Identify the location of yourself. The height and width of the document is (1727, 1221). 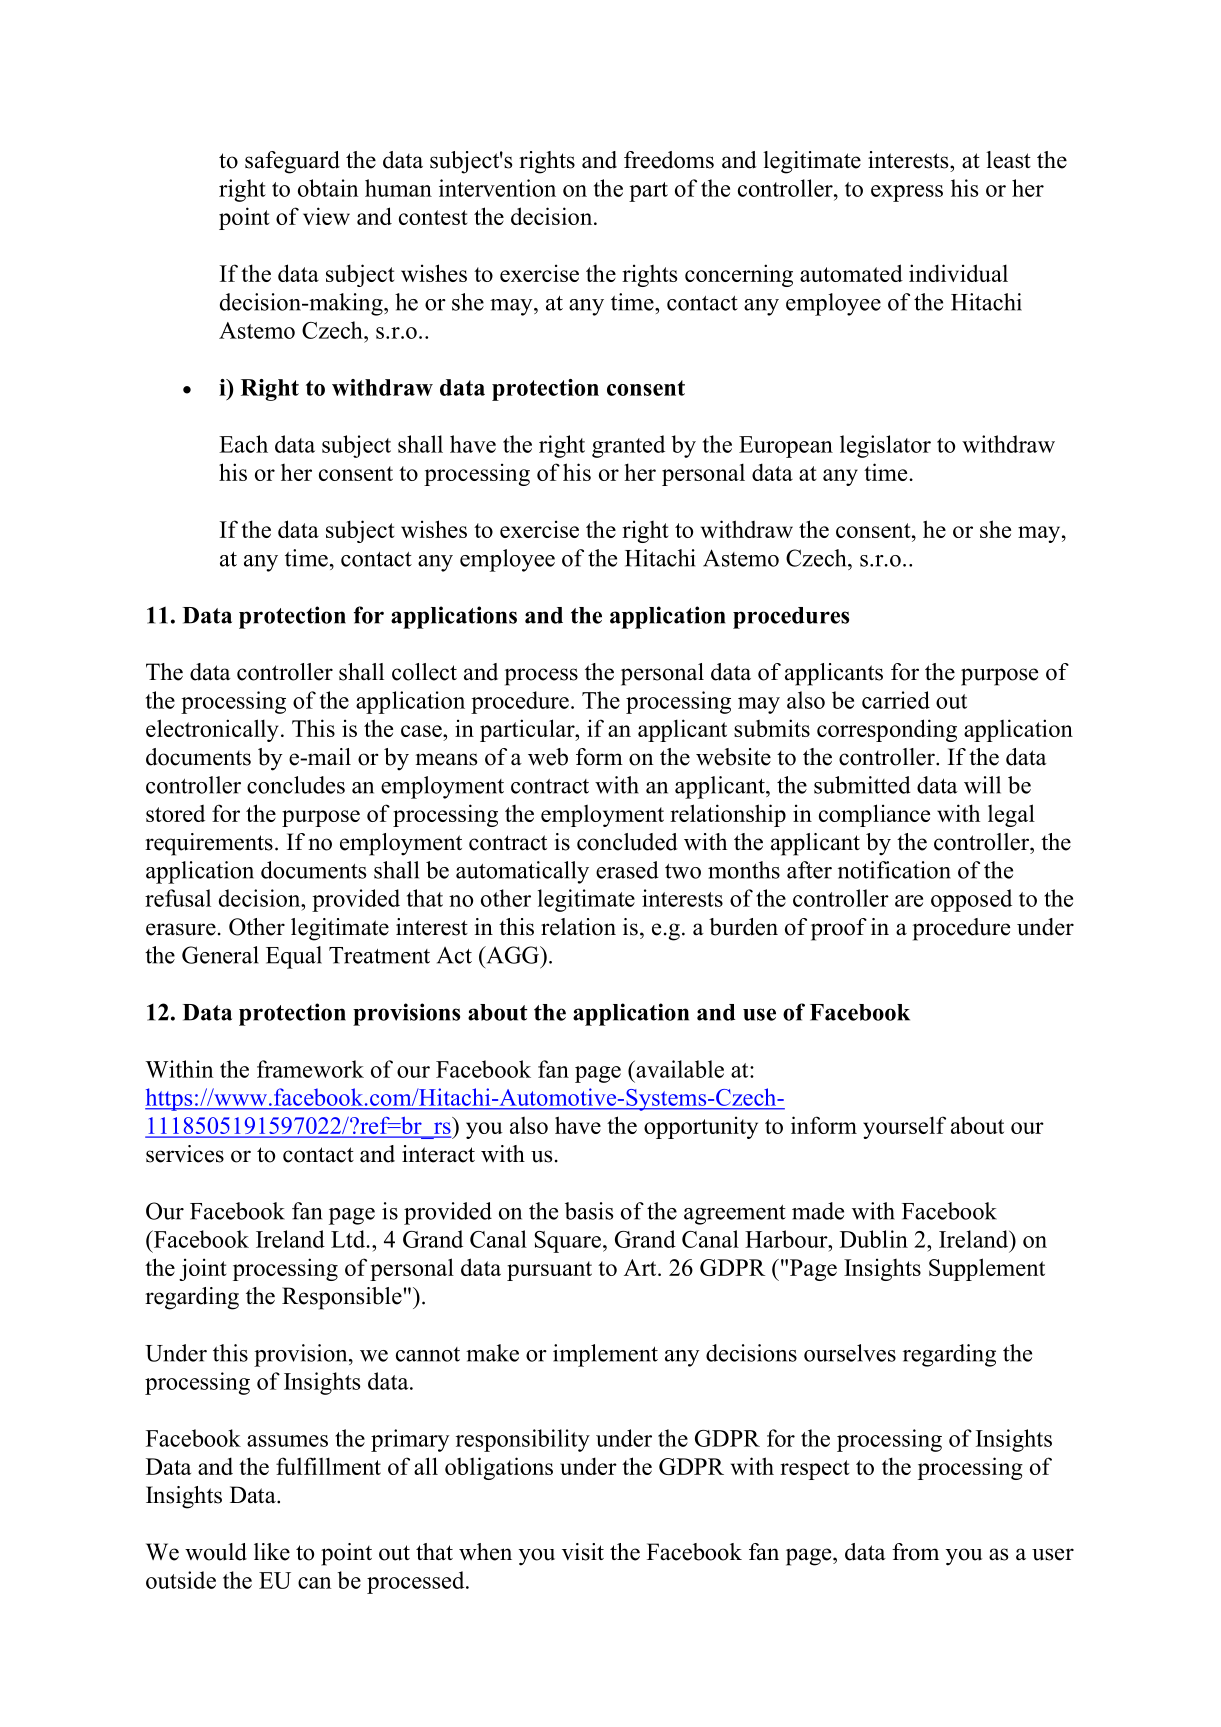
(904, 1127).
